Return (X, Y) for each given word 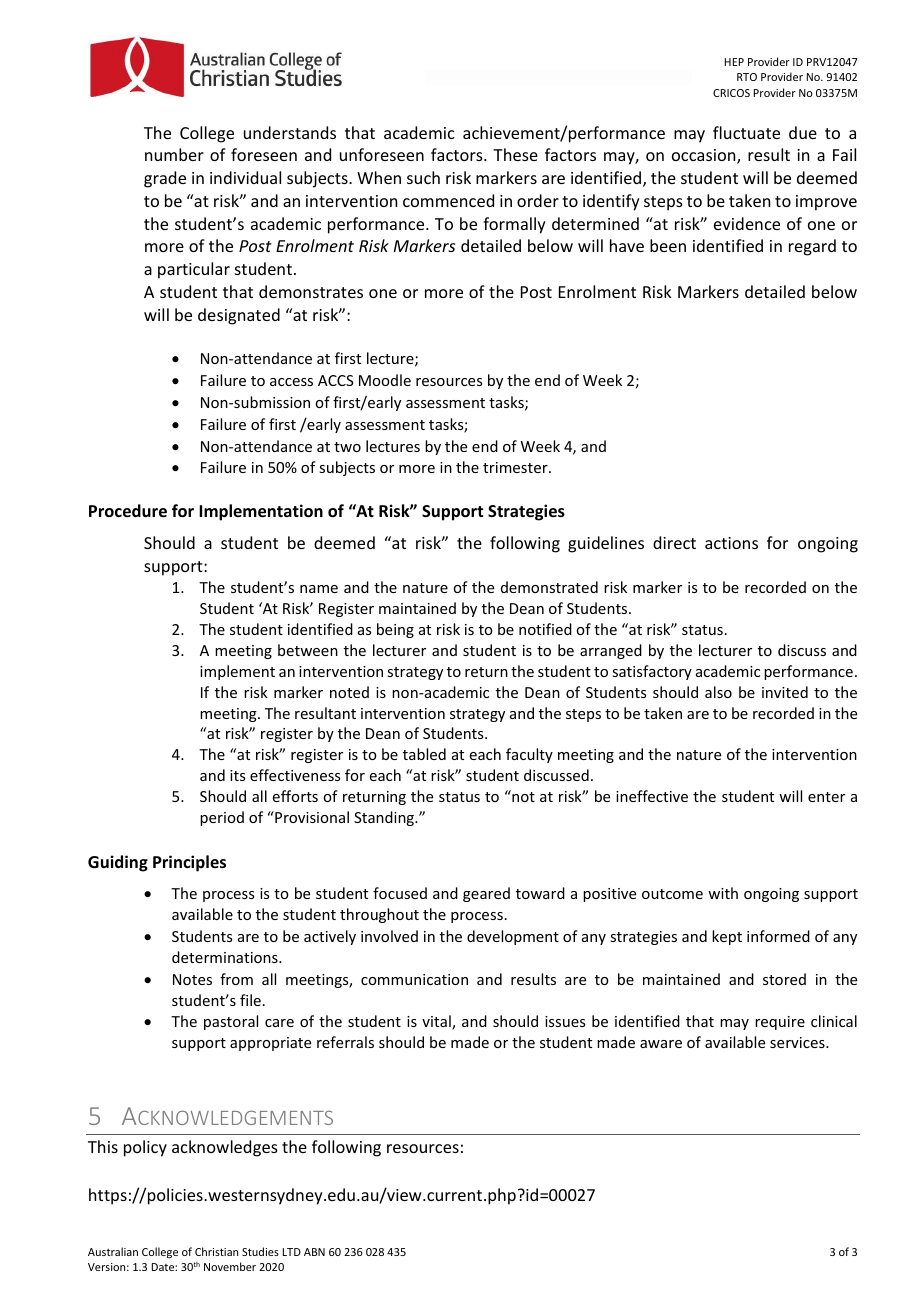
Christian (216, 1251)
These (515, 154)
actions (731, 543)
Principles (189, 863)
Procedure (128, 511)
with (723, 893)
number (174, 154)
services (798, 1042)
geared (486, 894)
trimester (516, 467)
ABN (314, 1252)
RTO (747, 77)
